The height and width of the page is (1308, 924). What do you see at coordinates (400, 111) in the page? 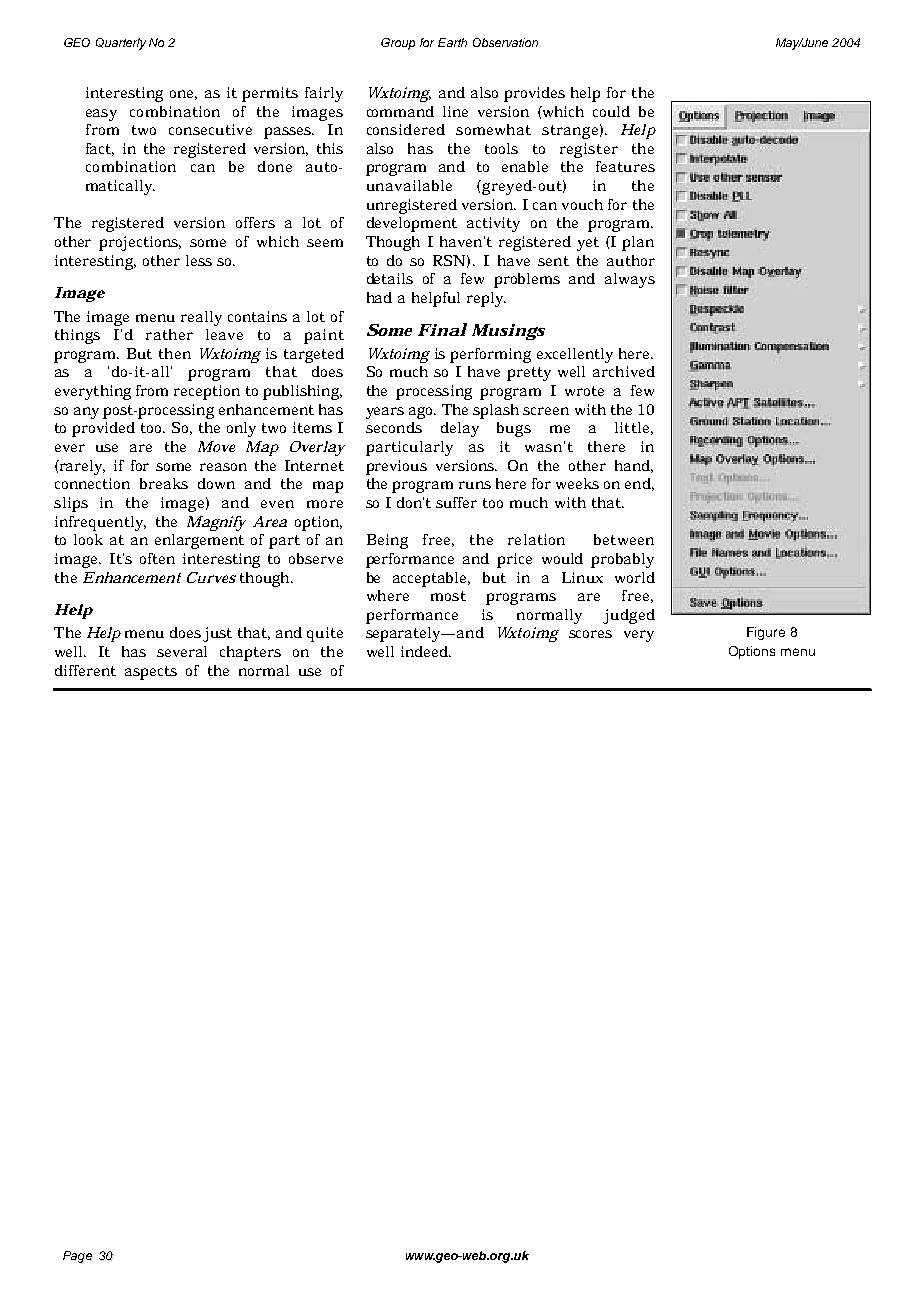
I see `command` at bounding box center [400, 111].
